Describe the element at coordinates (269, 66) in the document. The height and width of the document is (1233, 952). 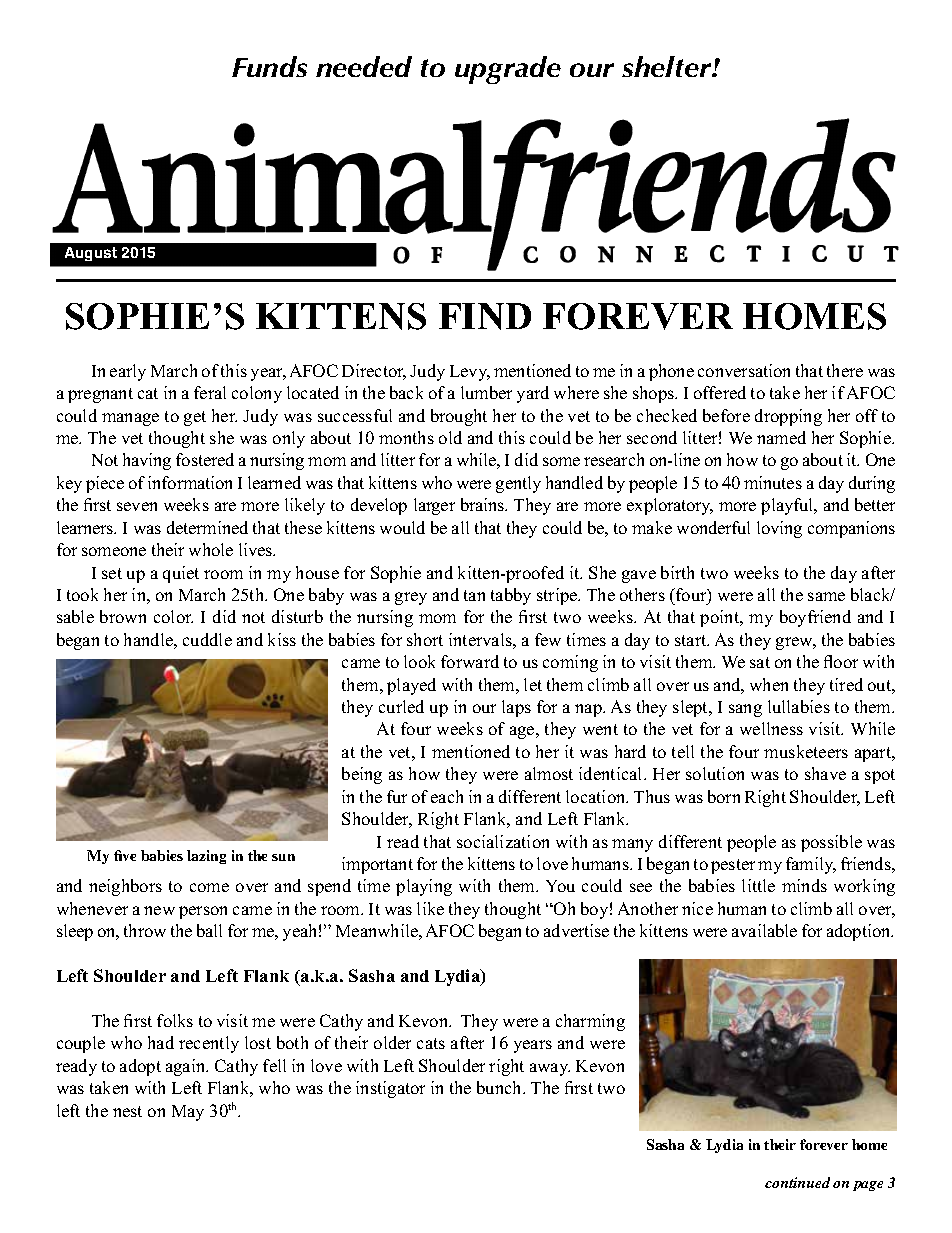
I see `Funds` at that location.
